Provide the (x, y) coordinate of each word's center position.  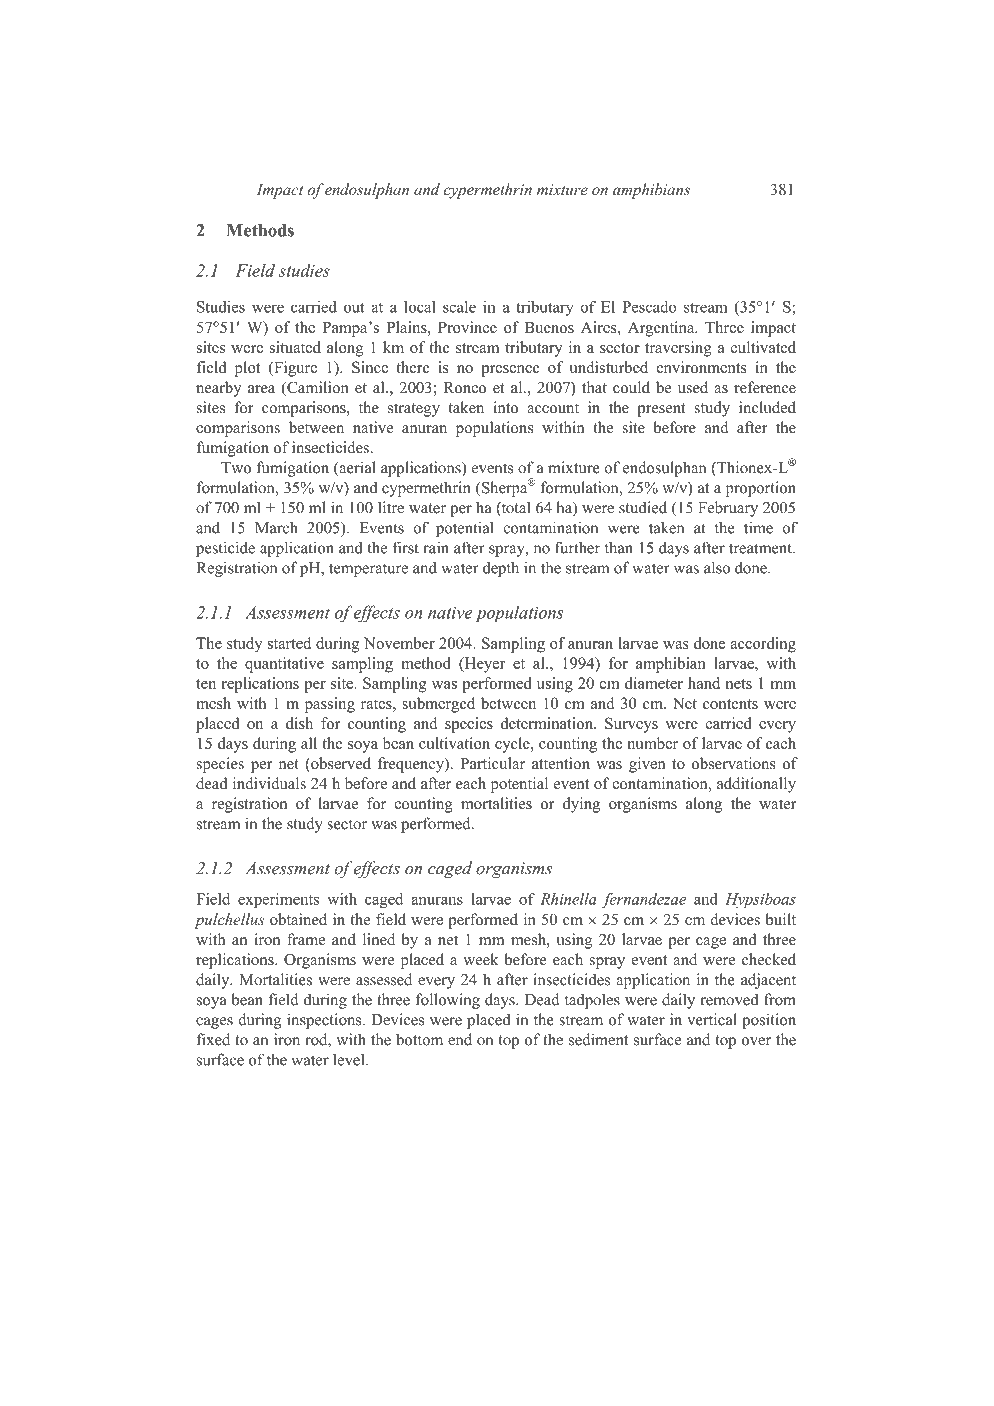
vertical (712, 1019)
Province (467, 327)
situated (295, 347)
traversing (678, 349)
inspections (325, 1021)
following (448, 1001)
